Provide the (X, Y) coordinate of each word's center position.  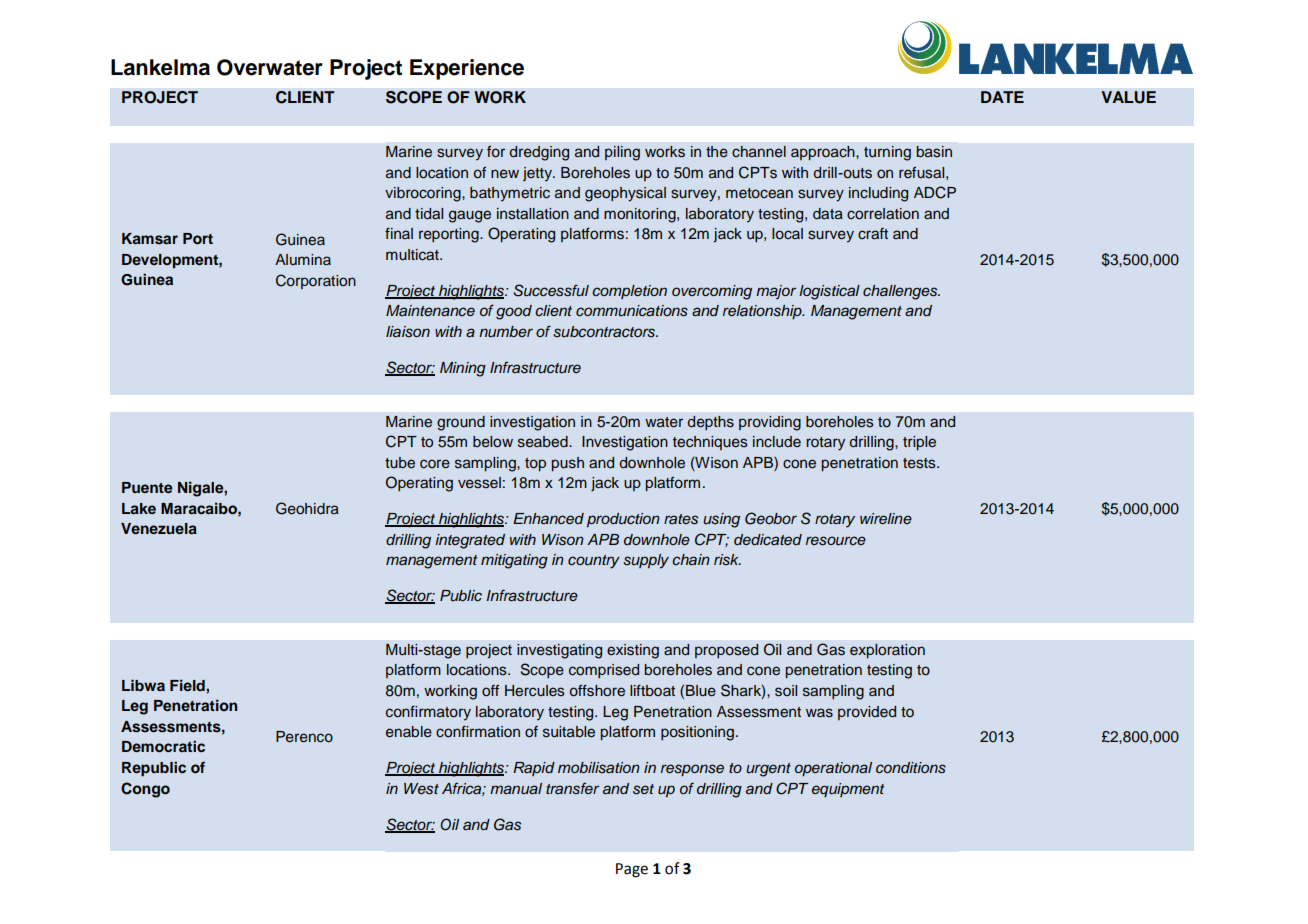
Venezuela (159, 528)
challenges (901, 292)
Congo (145, 790)
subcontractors (605, 332)
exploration (887, 651)
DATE (1002, 97)
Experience (467, 69)
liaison (408, 332)
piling (622, 153)
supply (646, 561)
